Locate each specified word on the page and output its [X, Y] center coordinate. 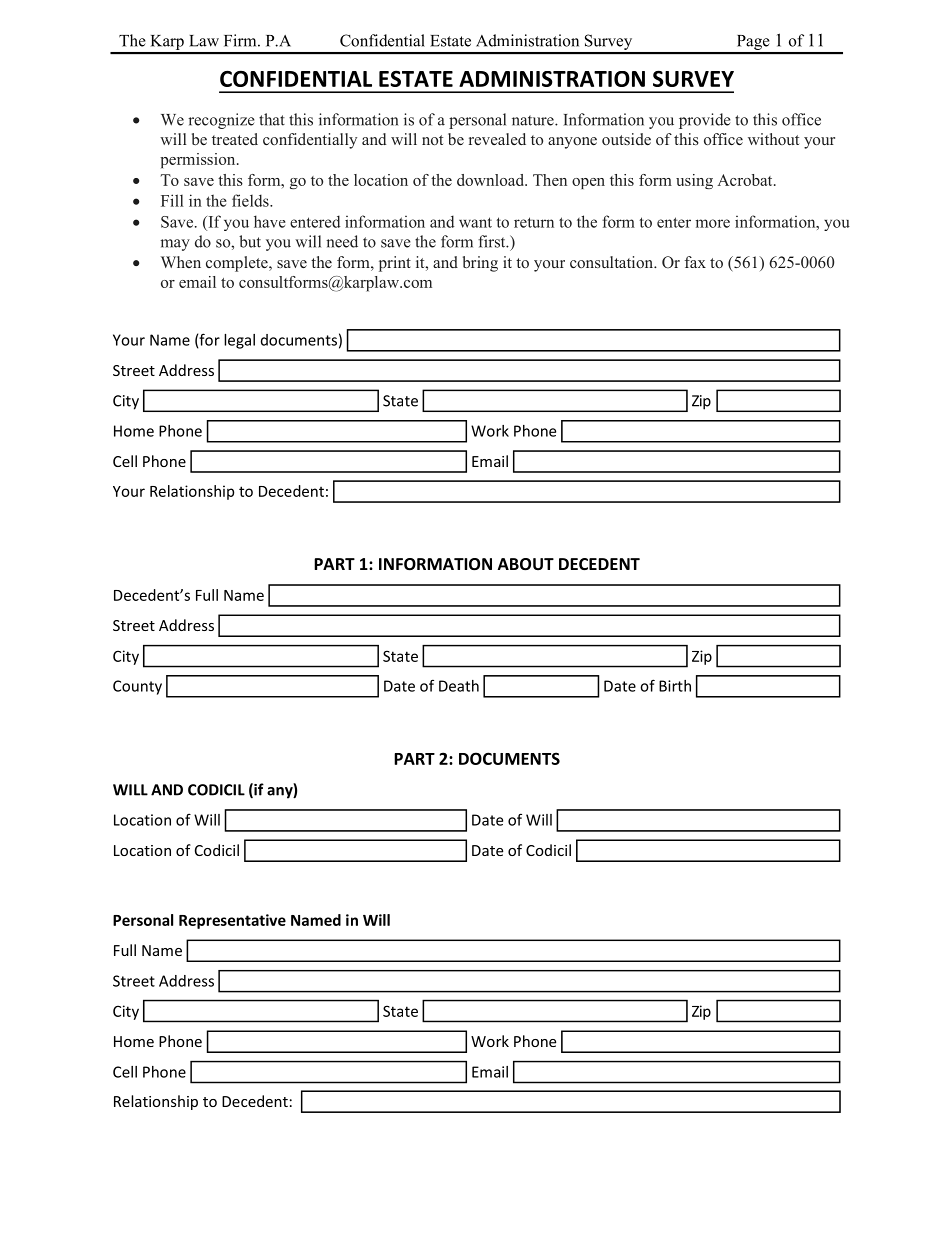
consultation [613, 262]
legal [239, 341]
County [137, 687]
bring [480, 264]
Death [459, 686]
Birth [675, 686]
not [432, 140]
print [395, 264]
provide [705, 121]
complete [238, 264]
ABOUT [526, 564]
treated [235, 139]
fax [695, 262]
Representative [232, 921]
